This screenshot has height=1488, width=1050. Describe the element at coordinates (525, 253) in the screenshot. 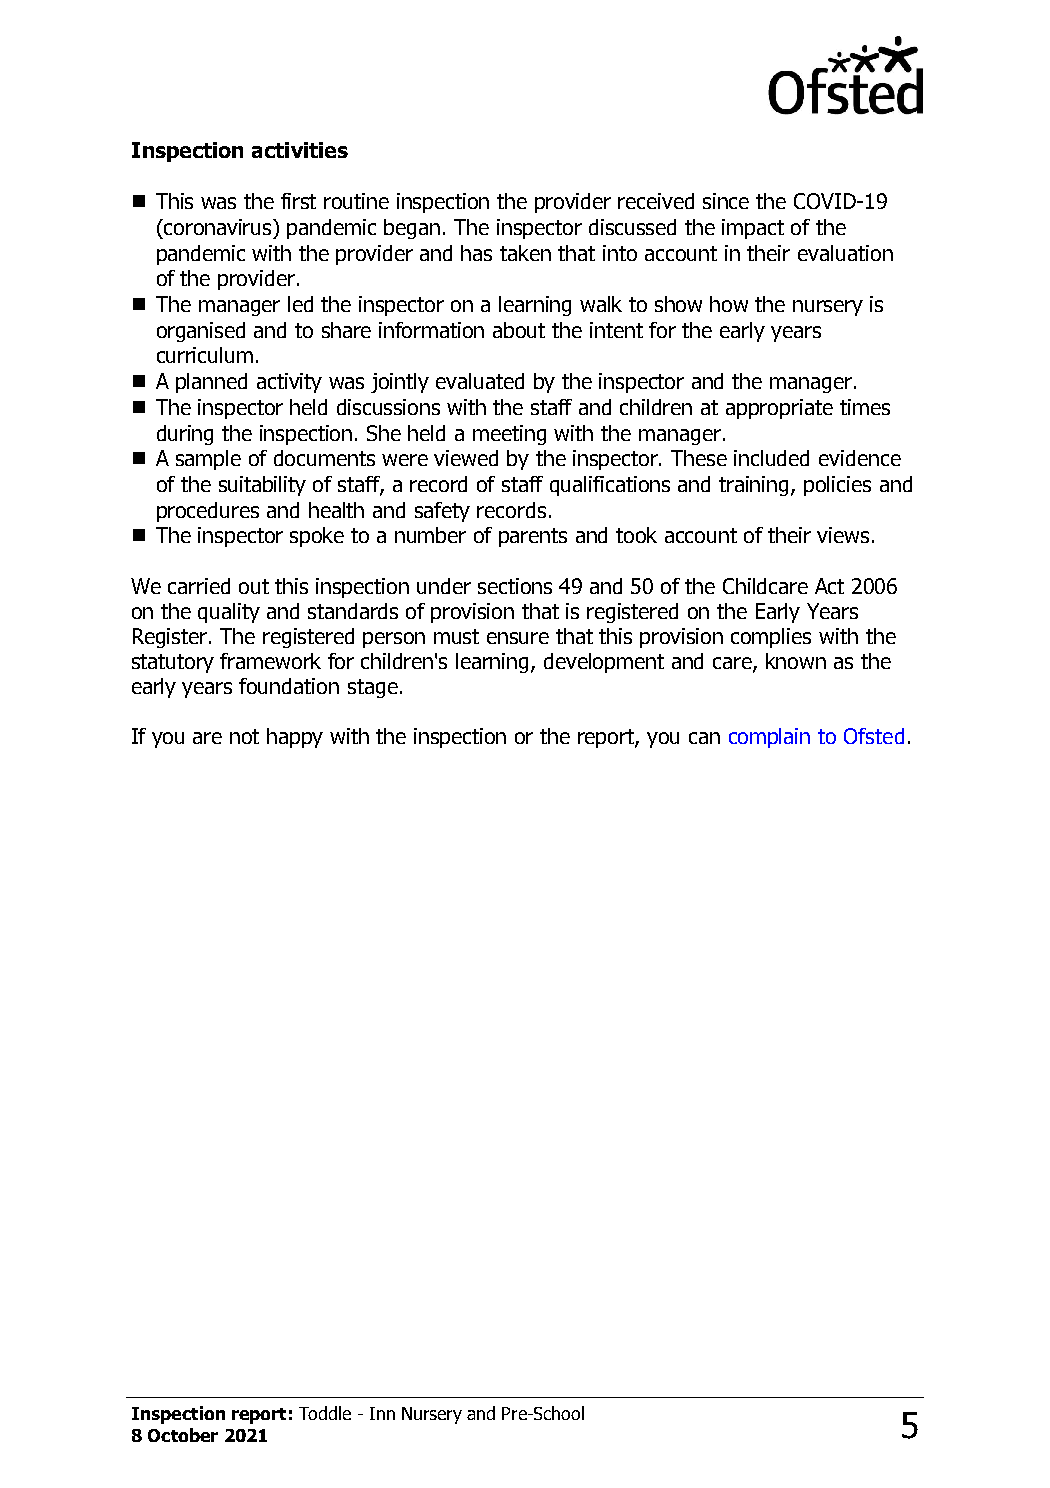

I see `taken` at that location.
